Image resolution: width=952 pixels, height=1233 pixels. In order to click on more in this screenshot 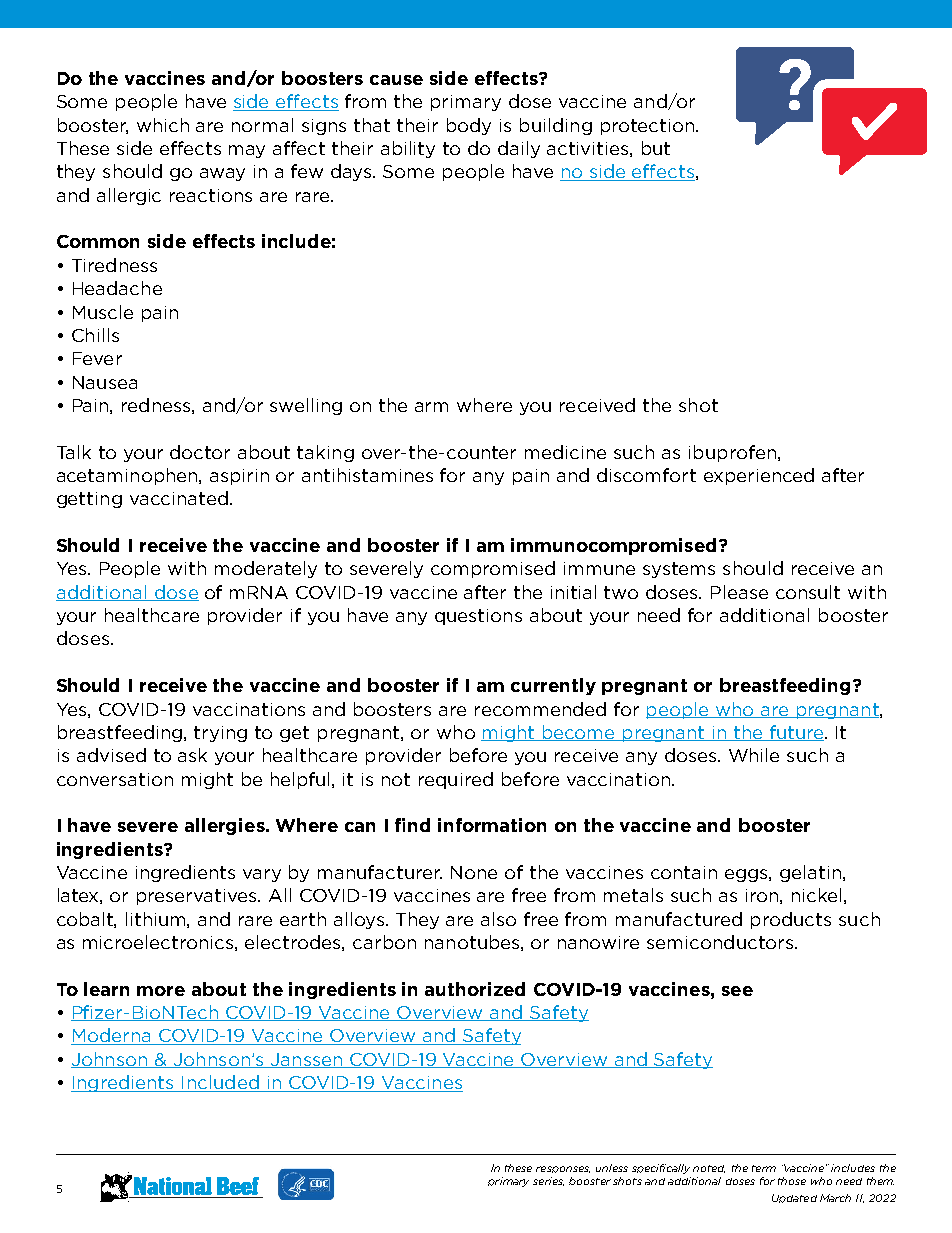, I will do `click(161, 991)`.
